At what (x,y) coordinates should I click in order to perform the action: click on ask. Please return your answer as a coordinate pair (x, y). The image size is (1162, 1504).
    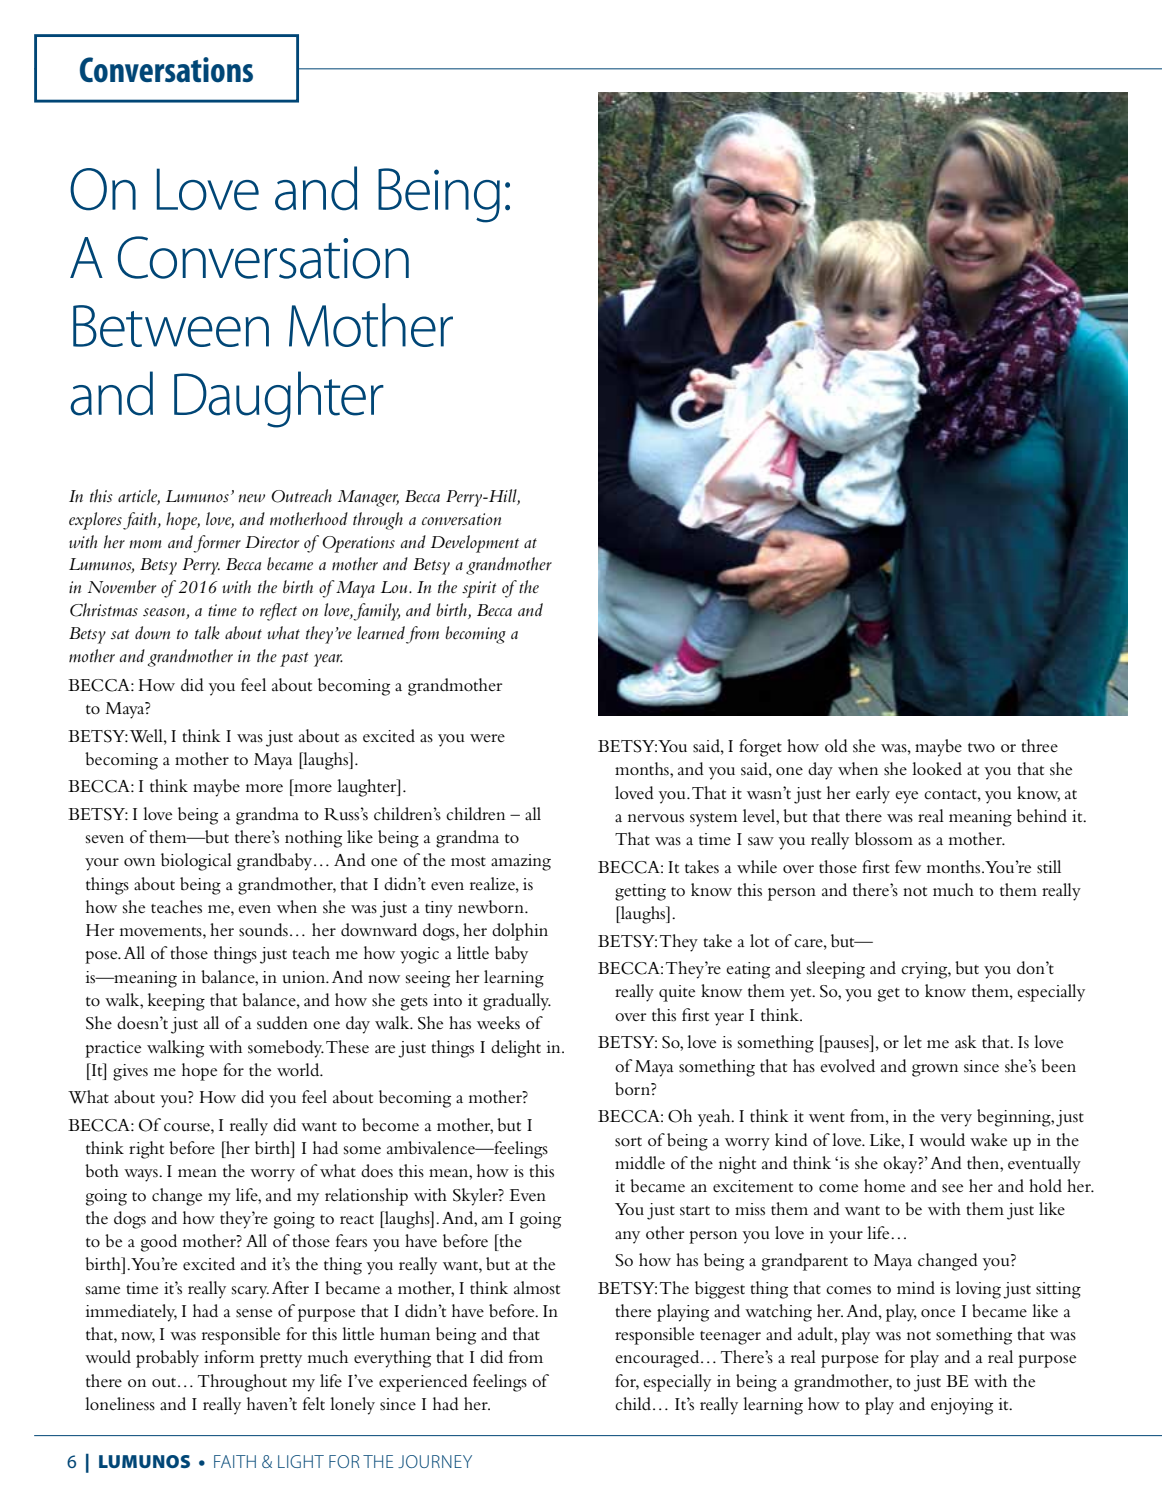
    Looking at the image, I should click on (966, 1042).
